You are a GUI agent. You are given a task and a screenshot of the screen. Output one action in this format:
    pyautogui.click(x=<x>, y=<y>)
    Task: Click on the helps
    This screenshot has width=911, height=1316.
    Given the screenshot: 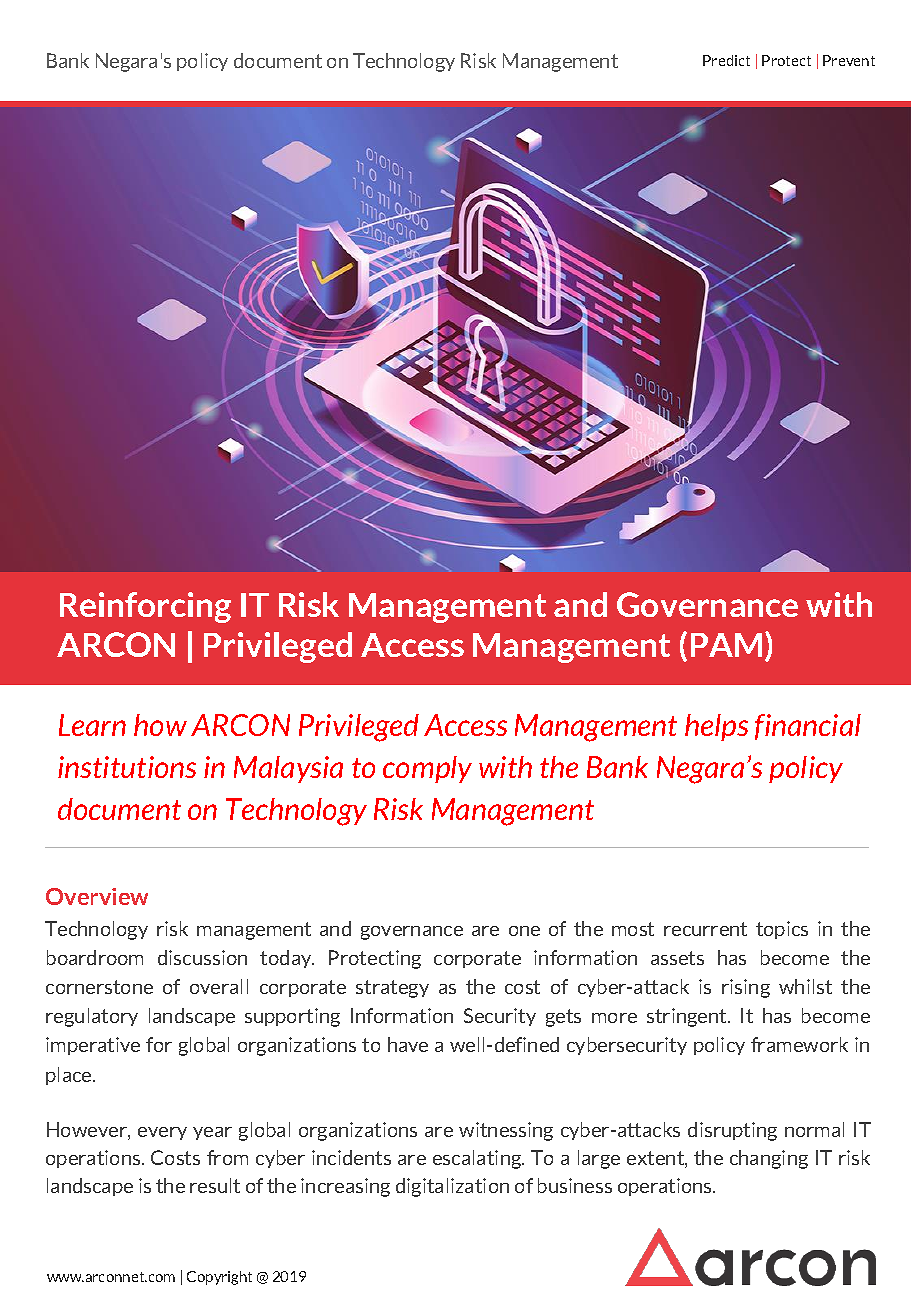 What is the action you would take?
    pyautogui.click(x=716, y=727)
